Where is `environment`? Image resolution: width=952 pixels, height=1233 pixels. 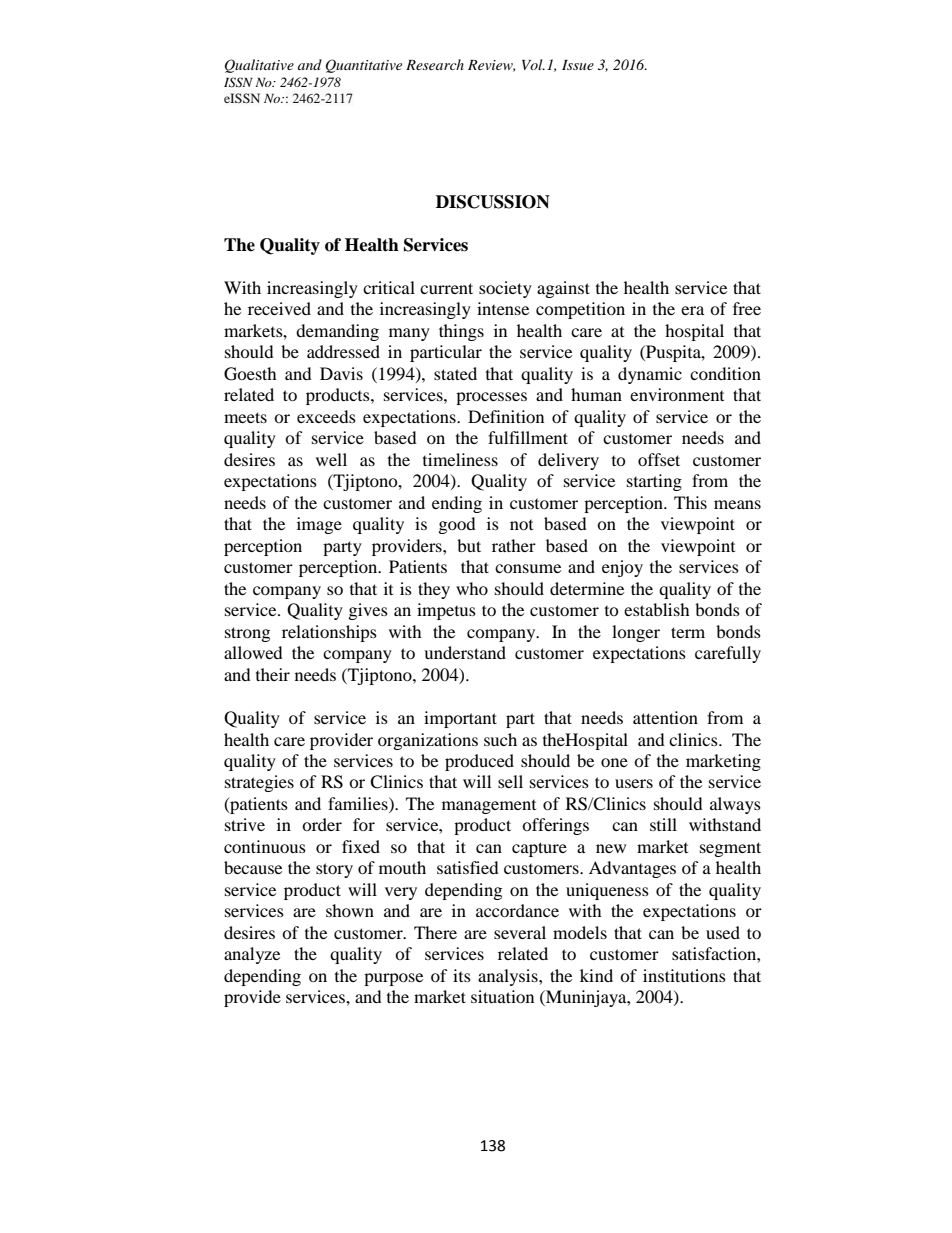 environment is located at coordinates (677, 394).
